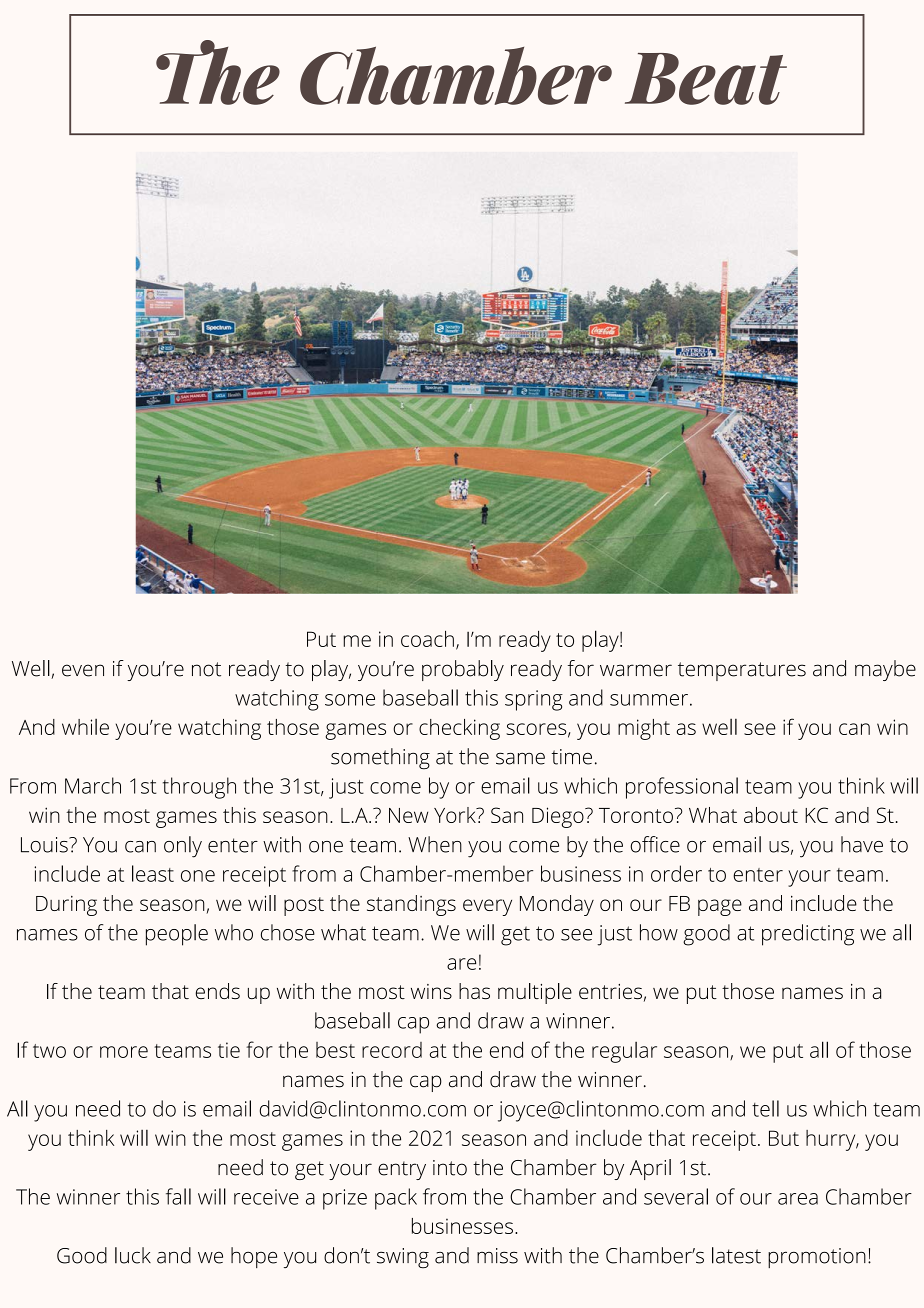 The height and width of the page is (1308, 924). I want to click on Beat, so click(706, 79).
